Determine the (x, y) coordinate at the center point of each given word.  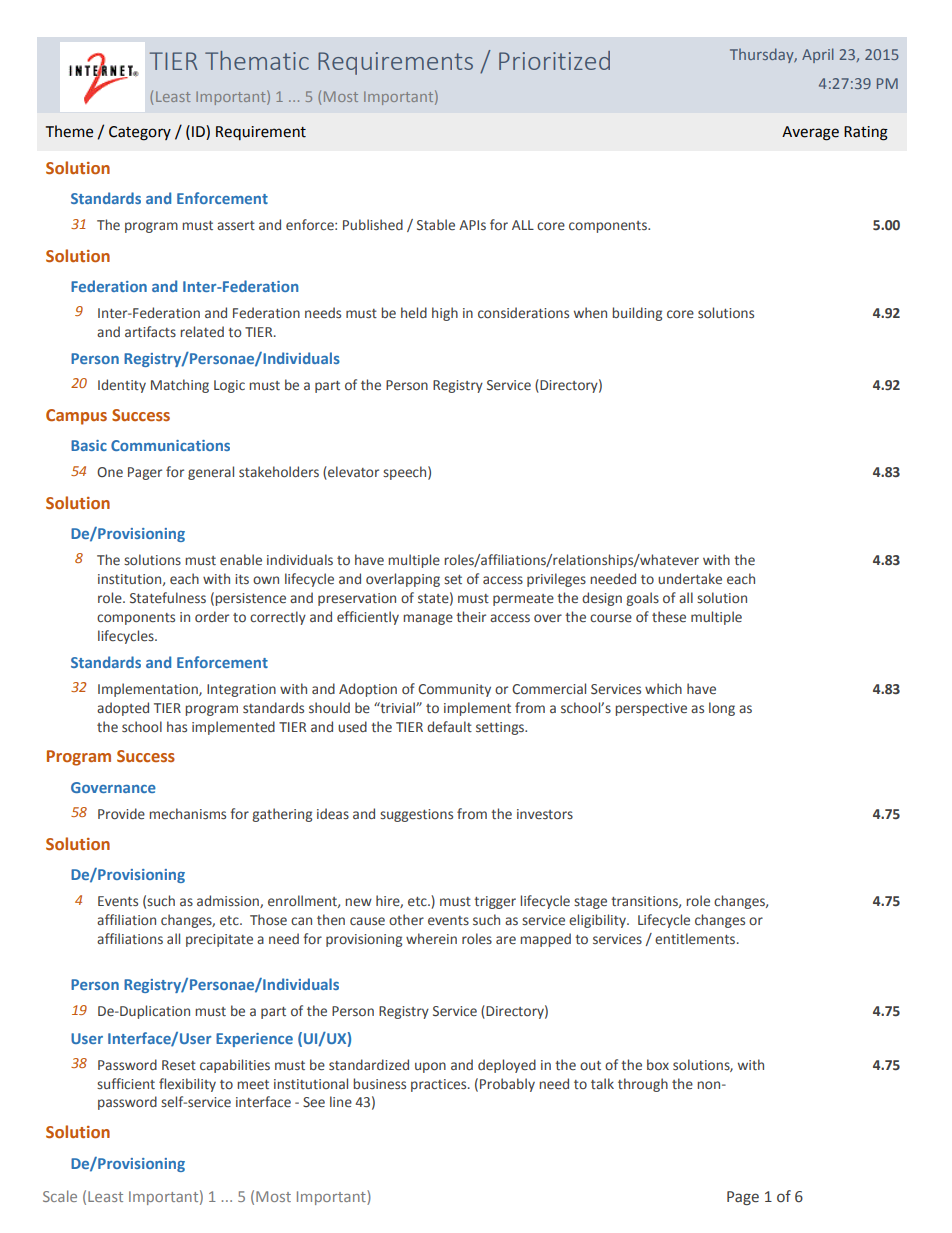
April (818, 55)
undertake (690, 579)
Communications (170, 445)
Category (140, 133)
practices (440, 1085)
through (643, 1085)
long (722, 709)
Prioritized (554, 60)
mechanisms (188, 814)
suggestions (416, 815)
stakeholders (279, 472)
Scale (60, 1196)
